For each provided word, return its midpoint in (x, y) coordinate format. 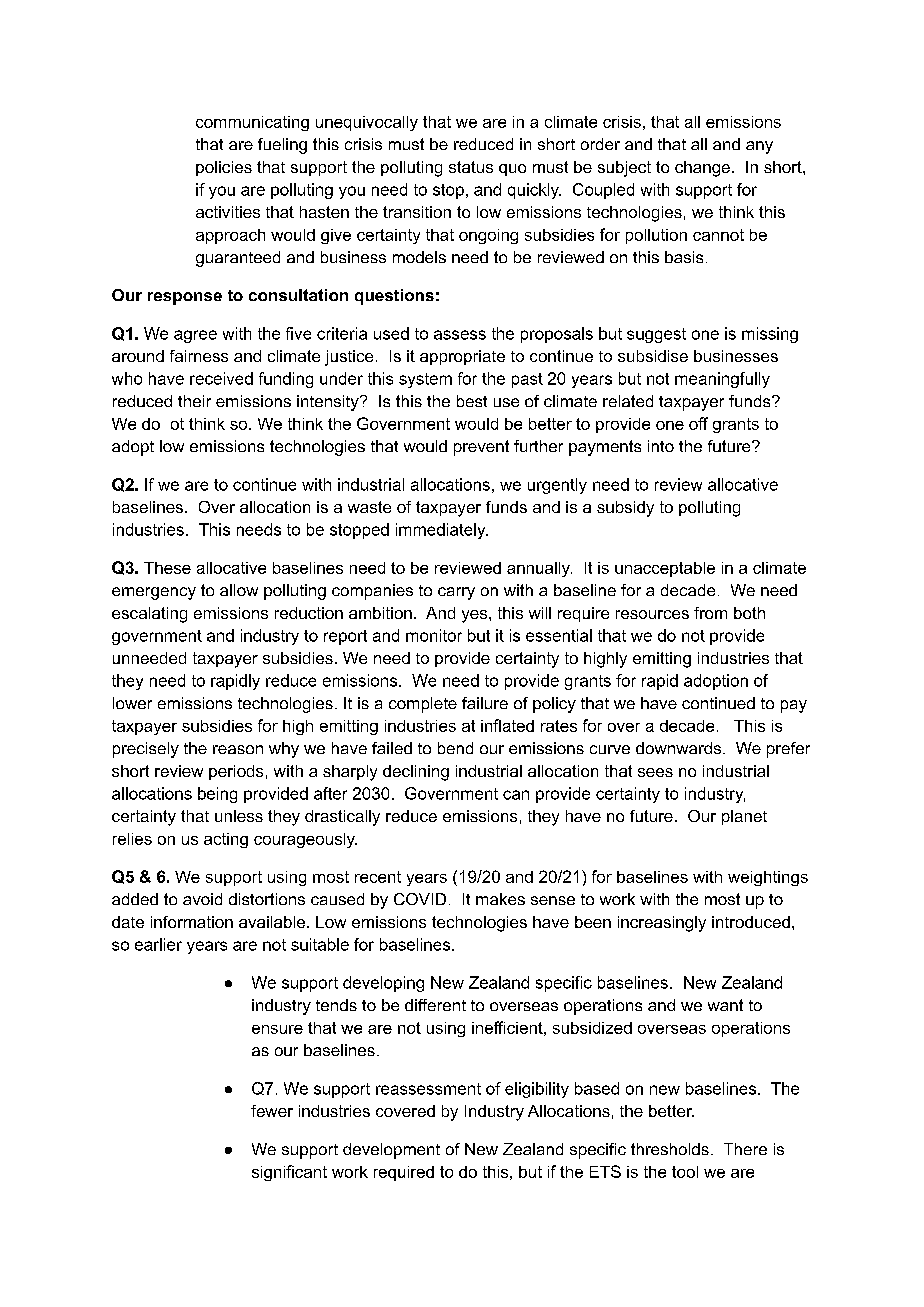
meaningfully (722, 380)
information (192, 922)
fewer (272, 1111)
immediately (442, 531)
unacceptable (665, 569)
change (702, 169)
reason (238, 749)
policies (224, 168)
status (471, 167)
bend (455, 748)
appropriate (462, 357)
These (167, 568)
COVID (420, 899)
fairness (199, 356)
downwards (678, 748)
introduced (751, 922)
